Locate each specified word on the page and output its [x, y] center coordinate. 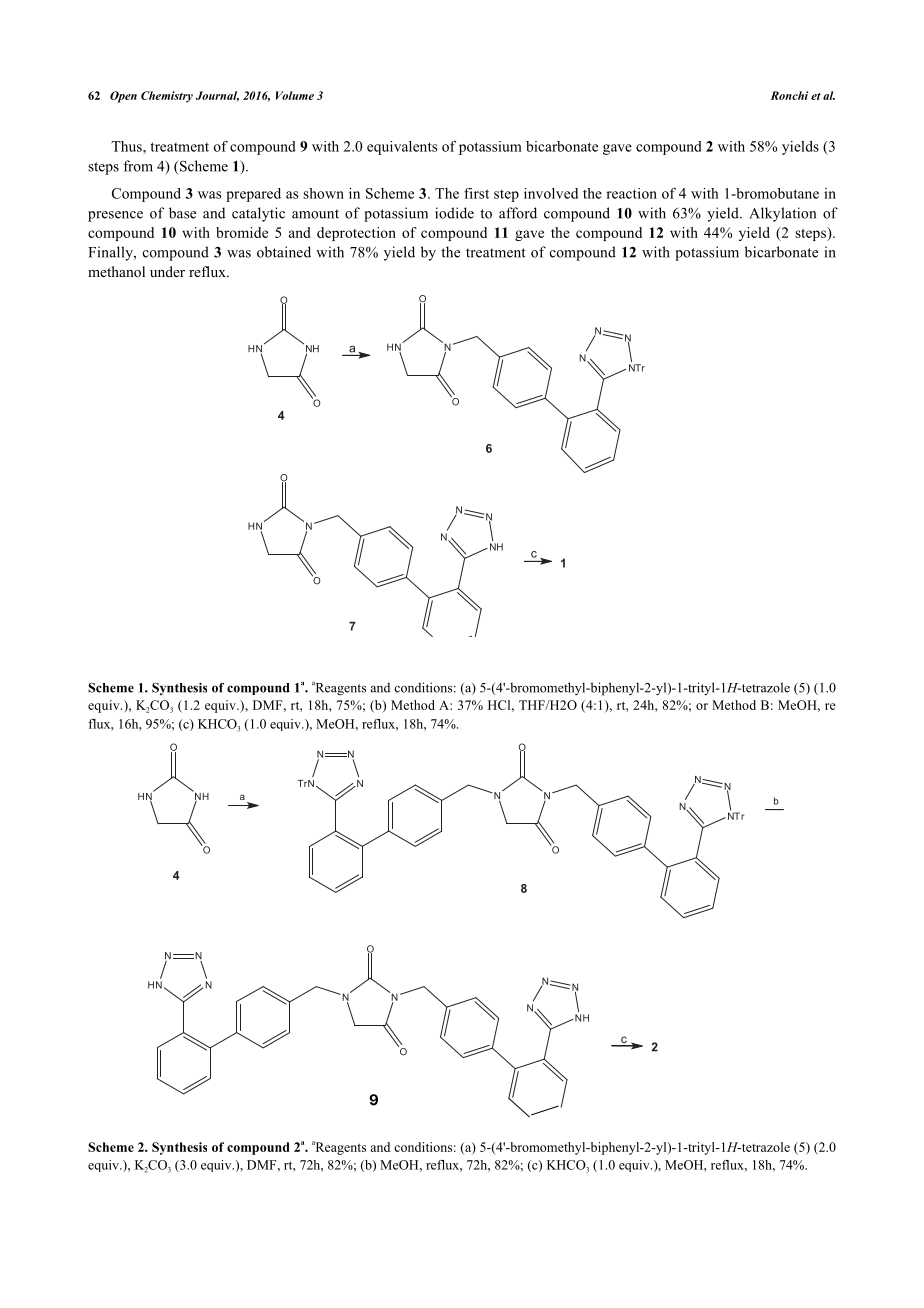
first [476, 193]
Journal [217, 96]
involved [551, 193]
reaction [631, 193]
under [167, 271]
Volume [295, 95]
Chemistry [167, 97]
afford [518, 213]
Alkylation [782, 214]
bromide [242, 232]
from [138, 166]
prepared [253, 195]
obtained [284, 252]
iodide [454, 213]
